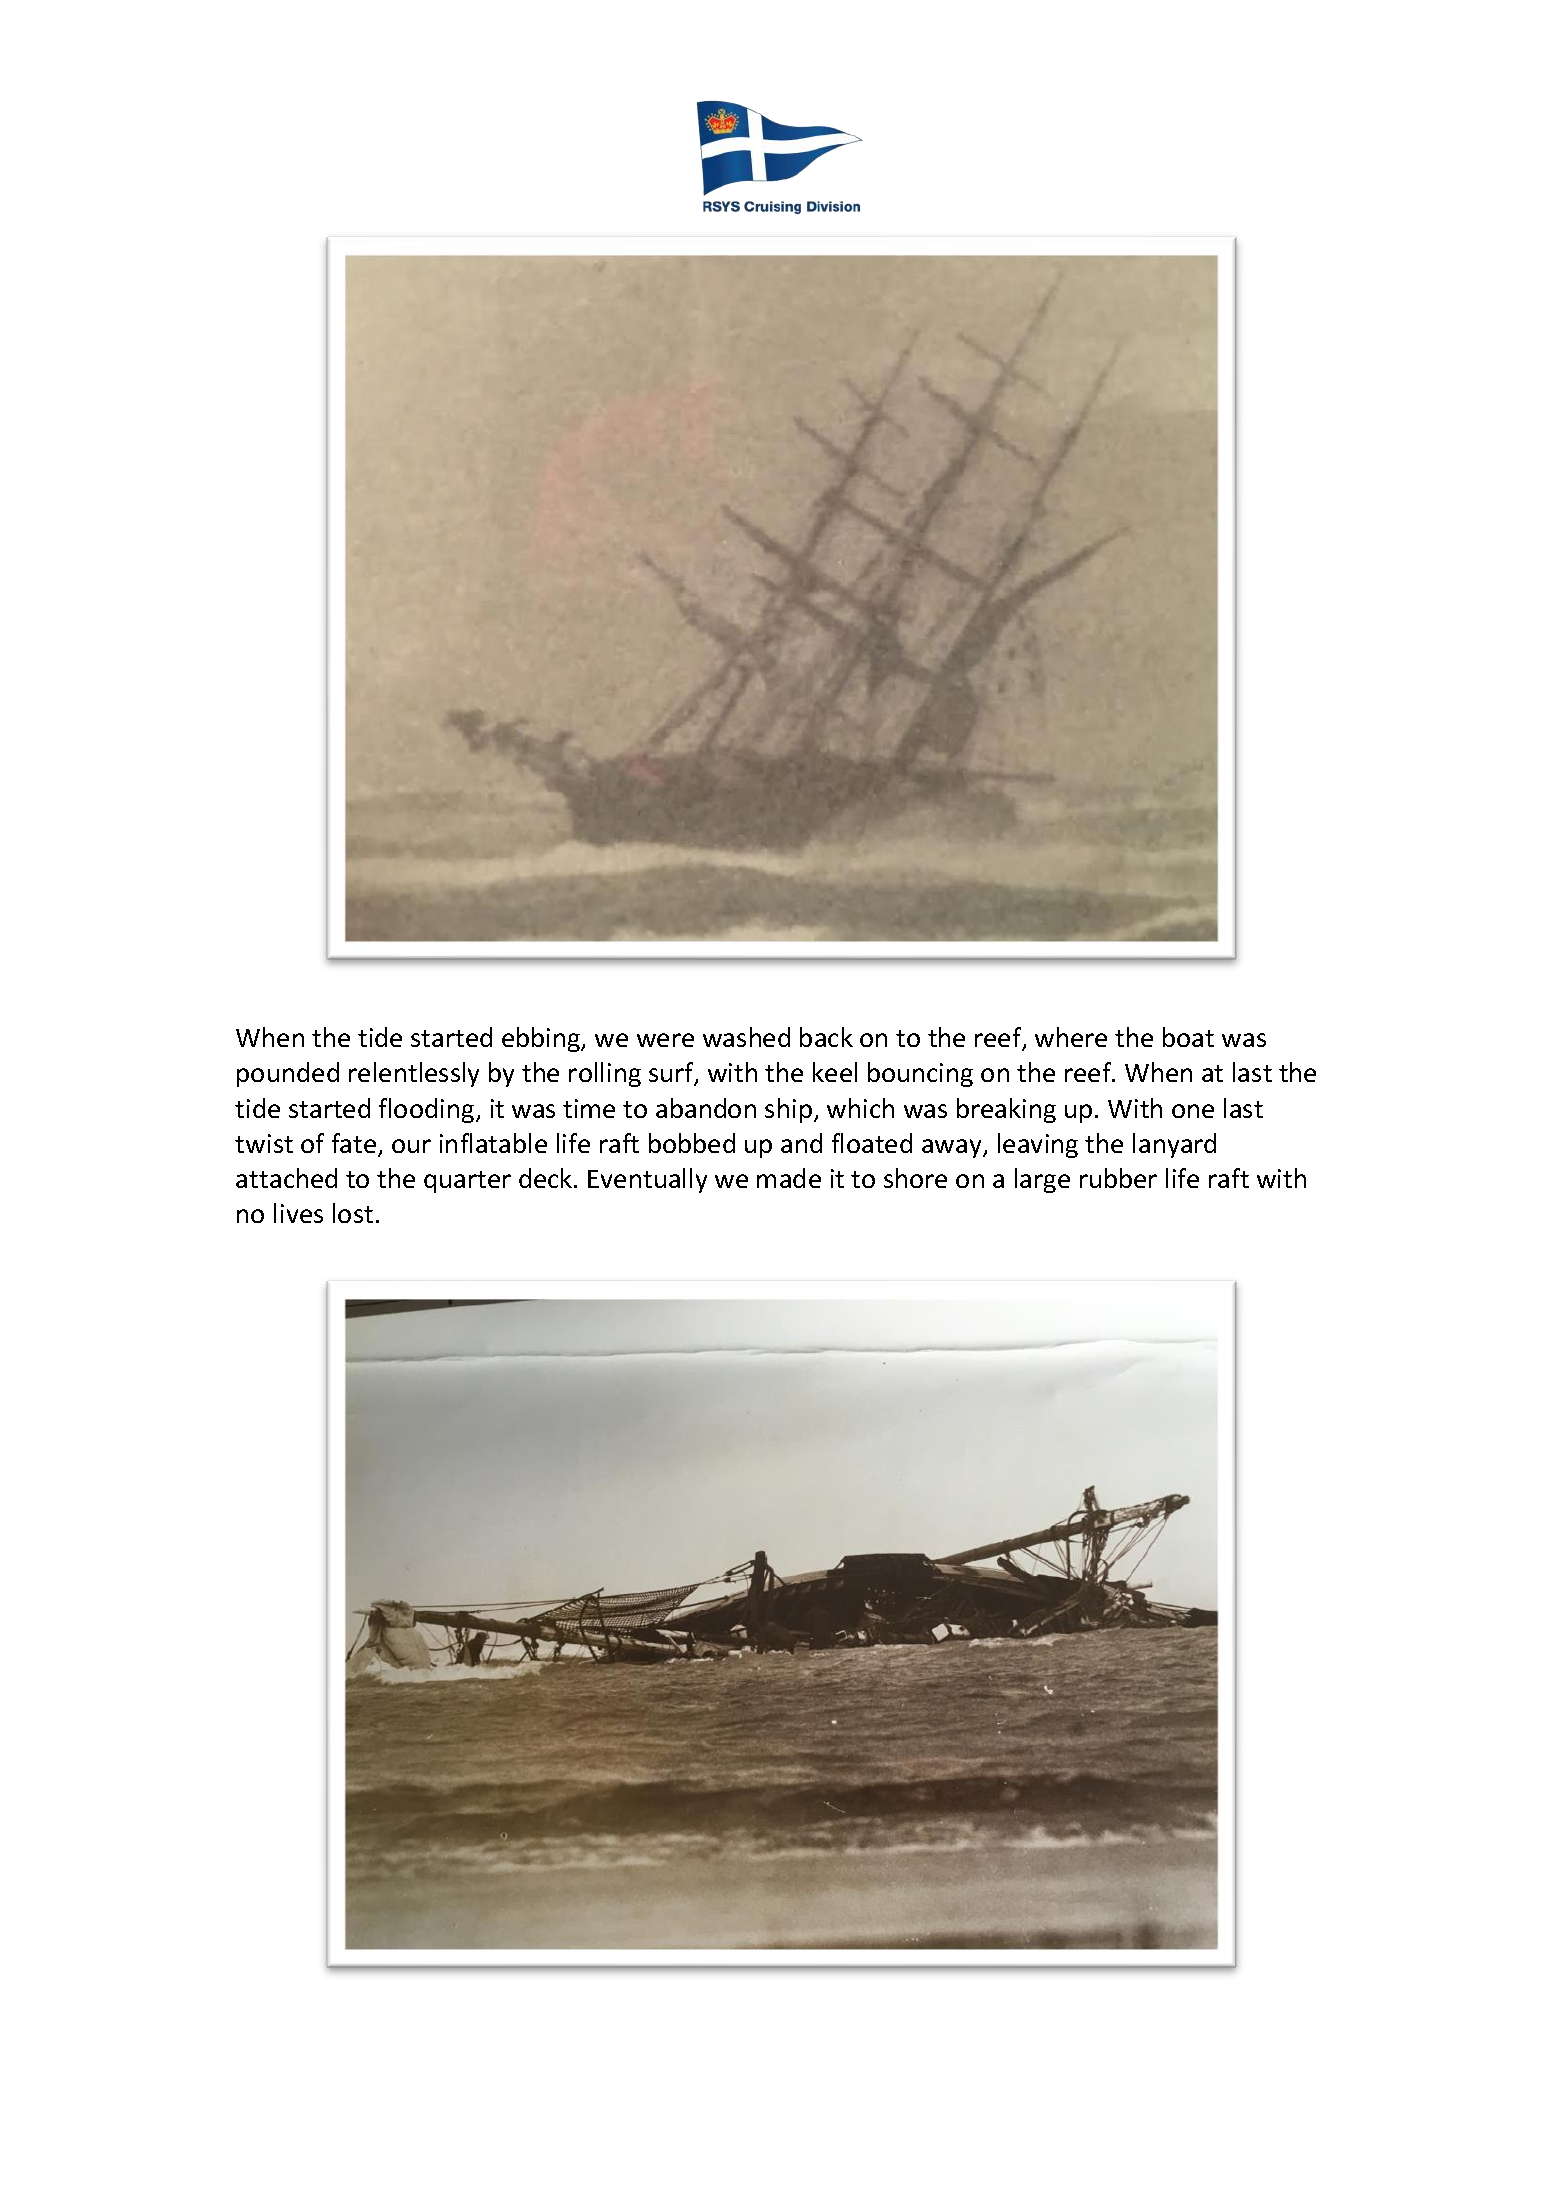 Image resolution: width=1559 pixels, height=2206 pixels. Describe the element at coordinates (428, 1110) in the image. I see `flooding` at that location.
